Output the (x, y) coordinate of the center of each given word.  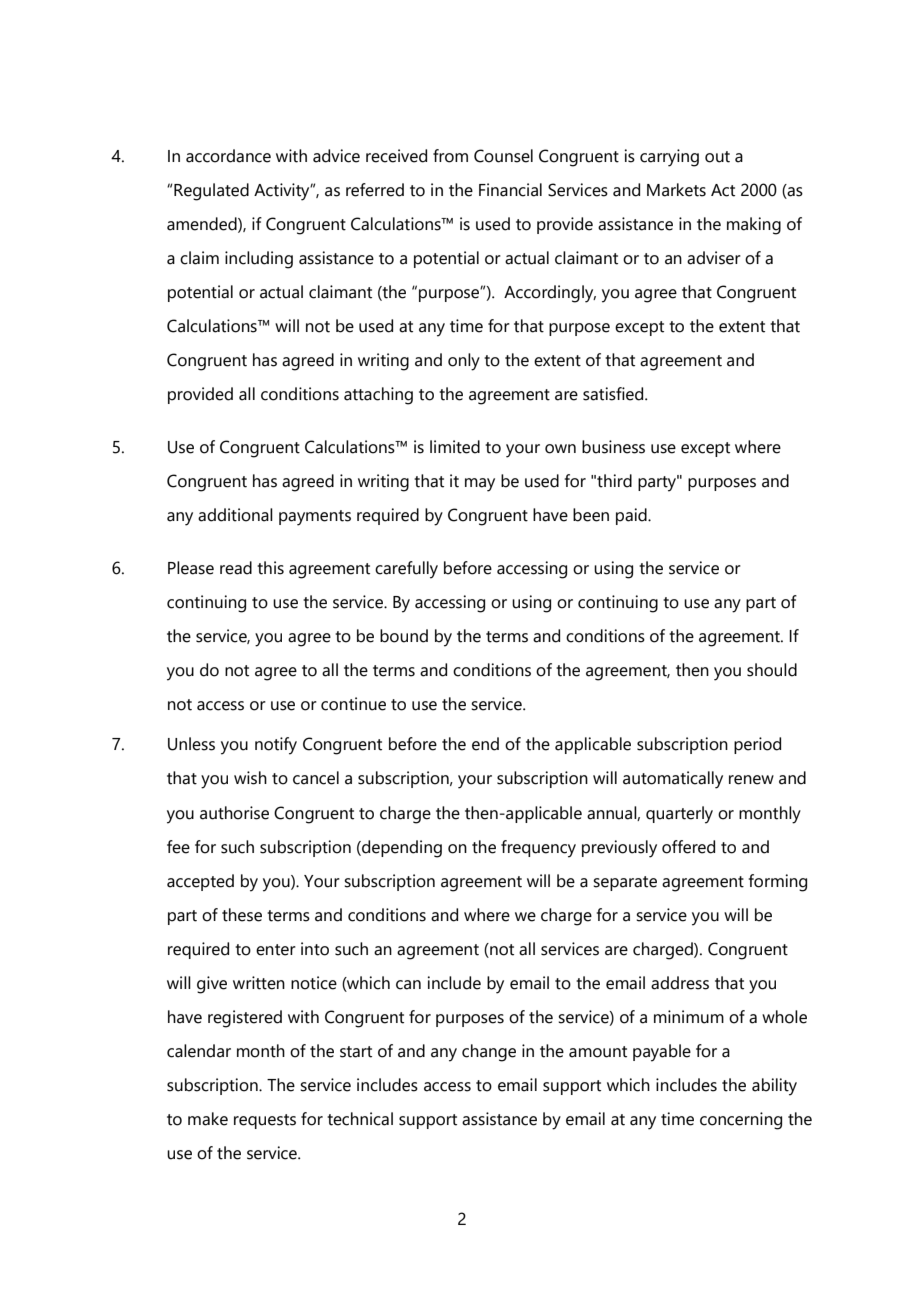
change (489, 1053)
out (717, 157)
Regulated (211, 192)
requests (265, 1121)
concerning (741, 1121)
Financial (510, 190)
